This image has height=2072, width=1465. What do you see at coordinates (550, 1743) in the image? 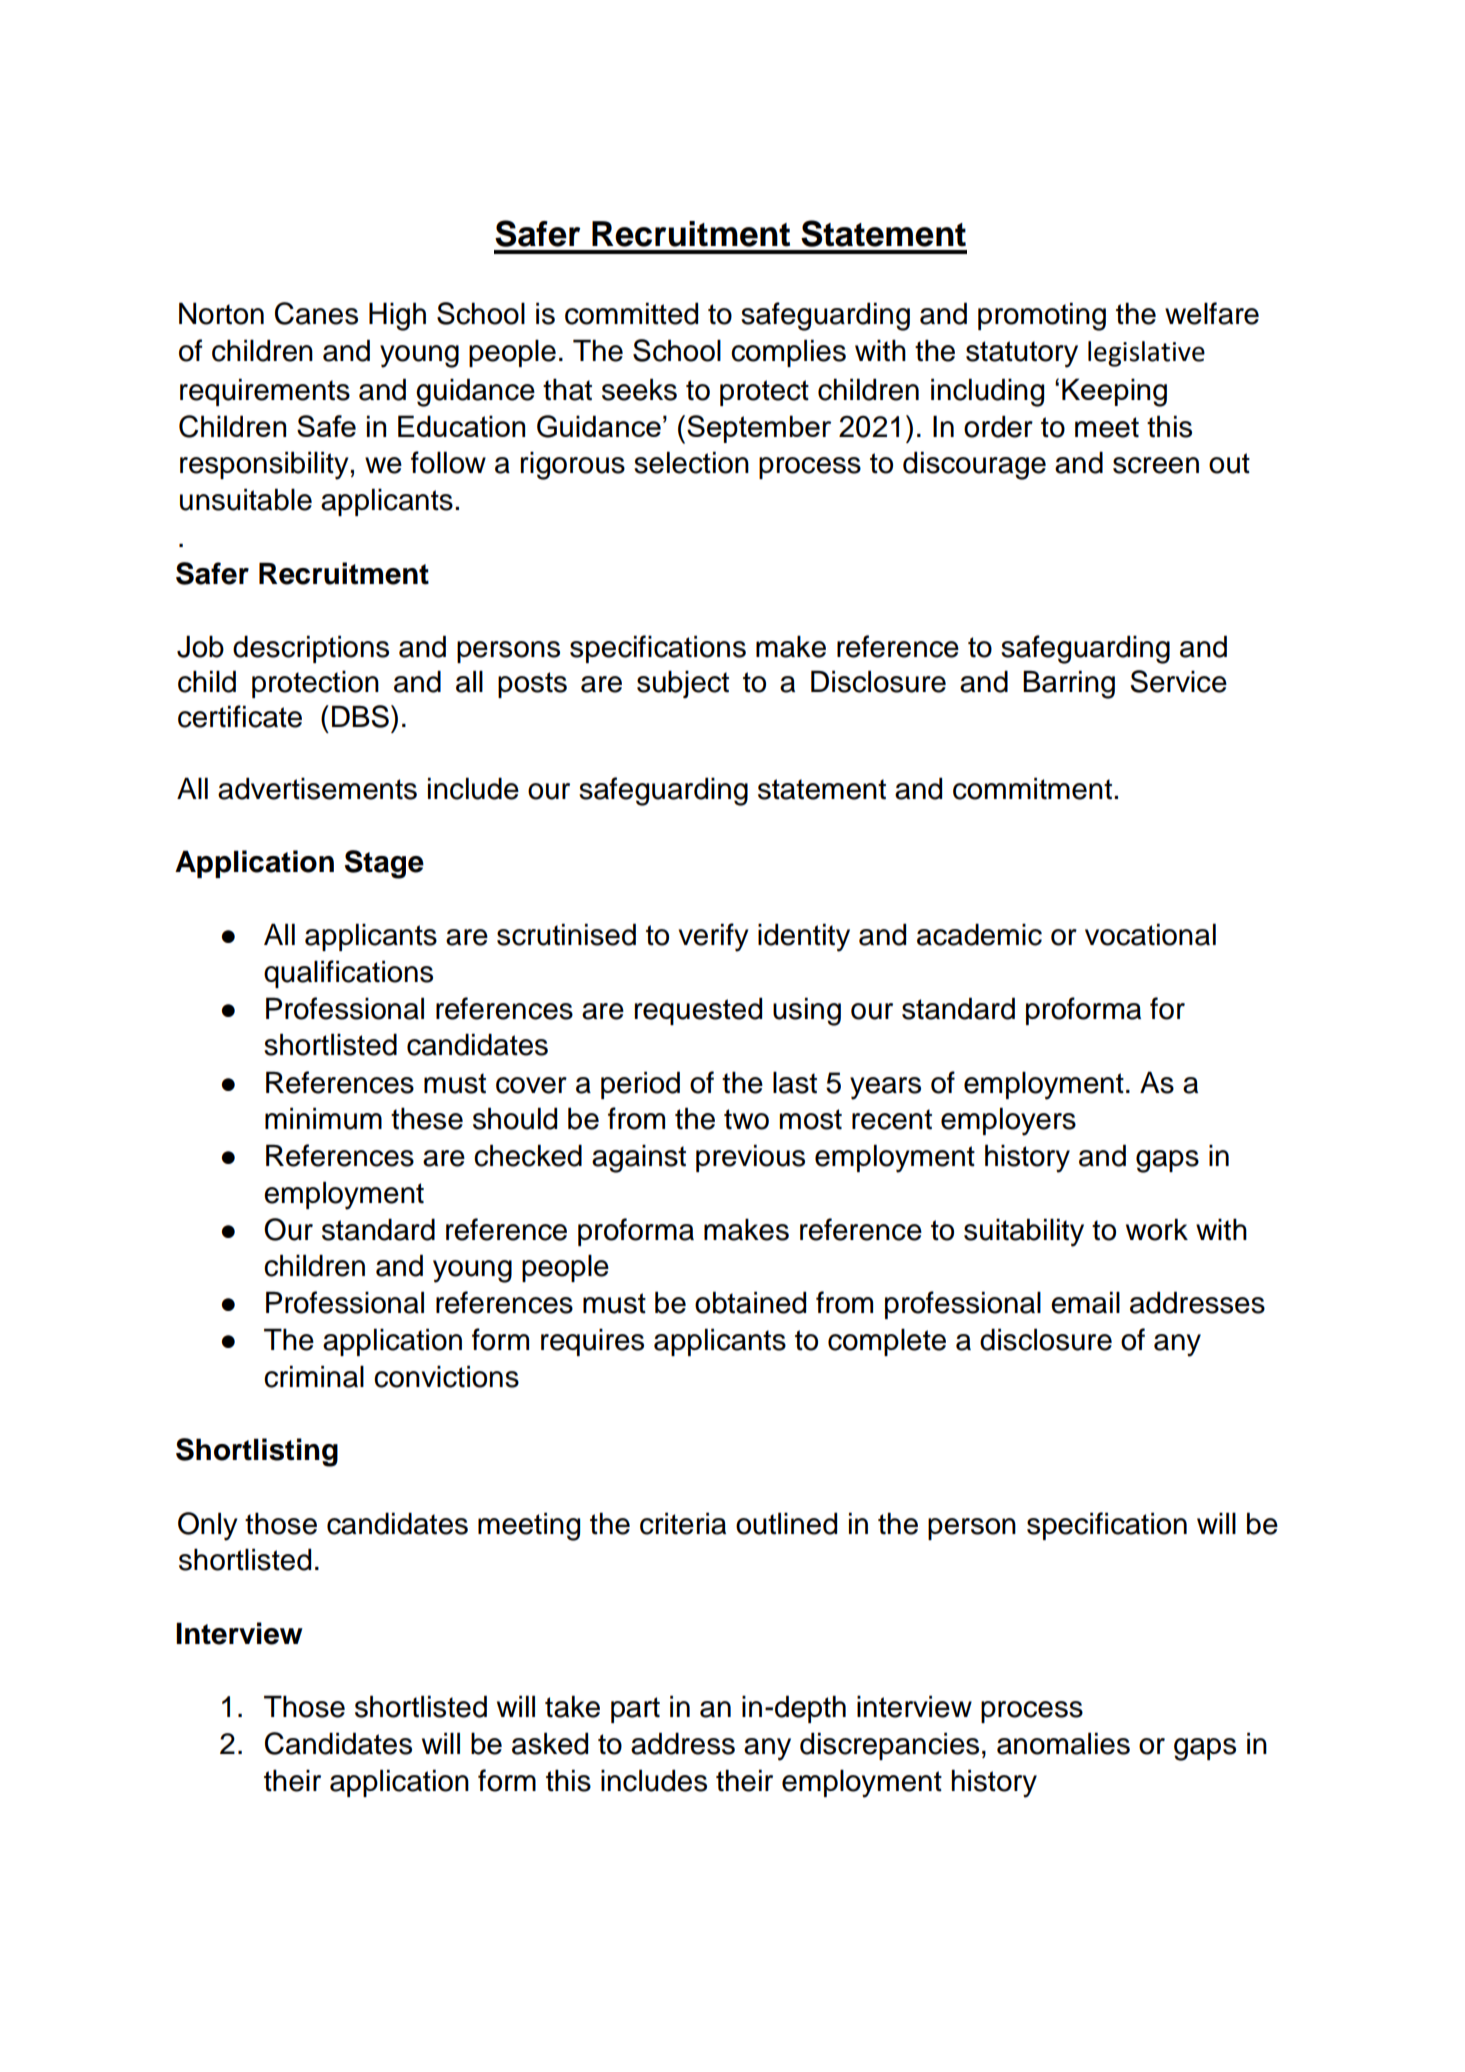
I see `asked` at bounding box center [550, 1743].
